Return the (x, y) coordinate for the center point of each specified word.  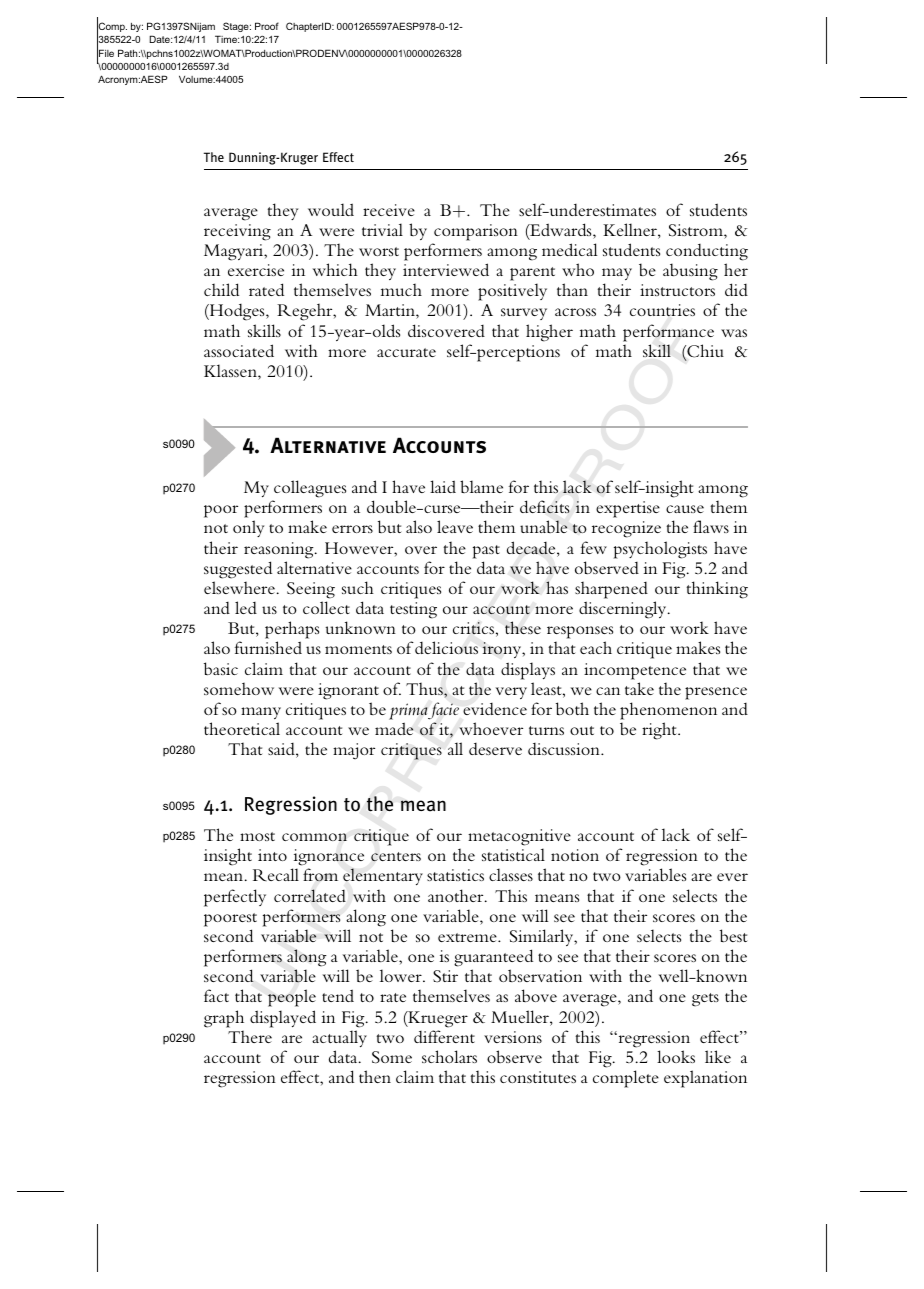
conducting (707, 252)
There (250, 1036)
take (639, 688)
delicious (446, 647)
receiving (237, 232)
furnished (268, 647)
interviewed (446, 269)
